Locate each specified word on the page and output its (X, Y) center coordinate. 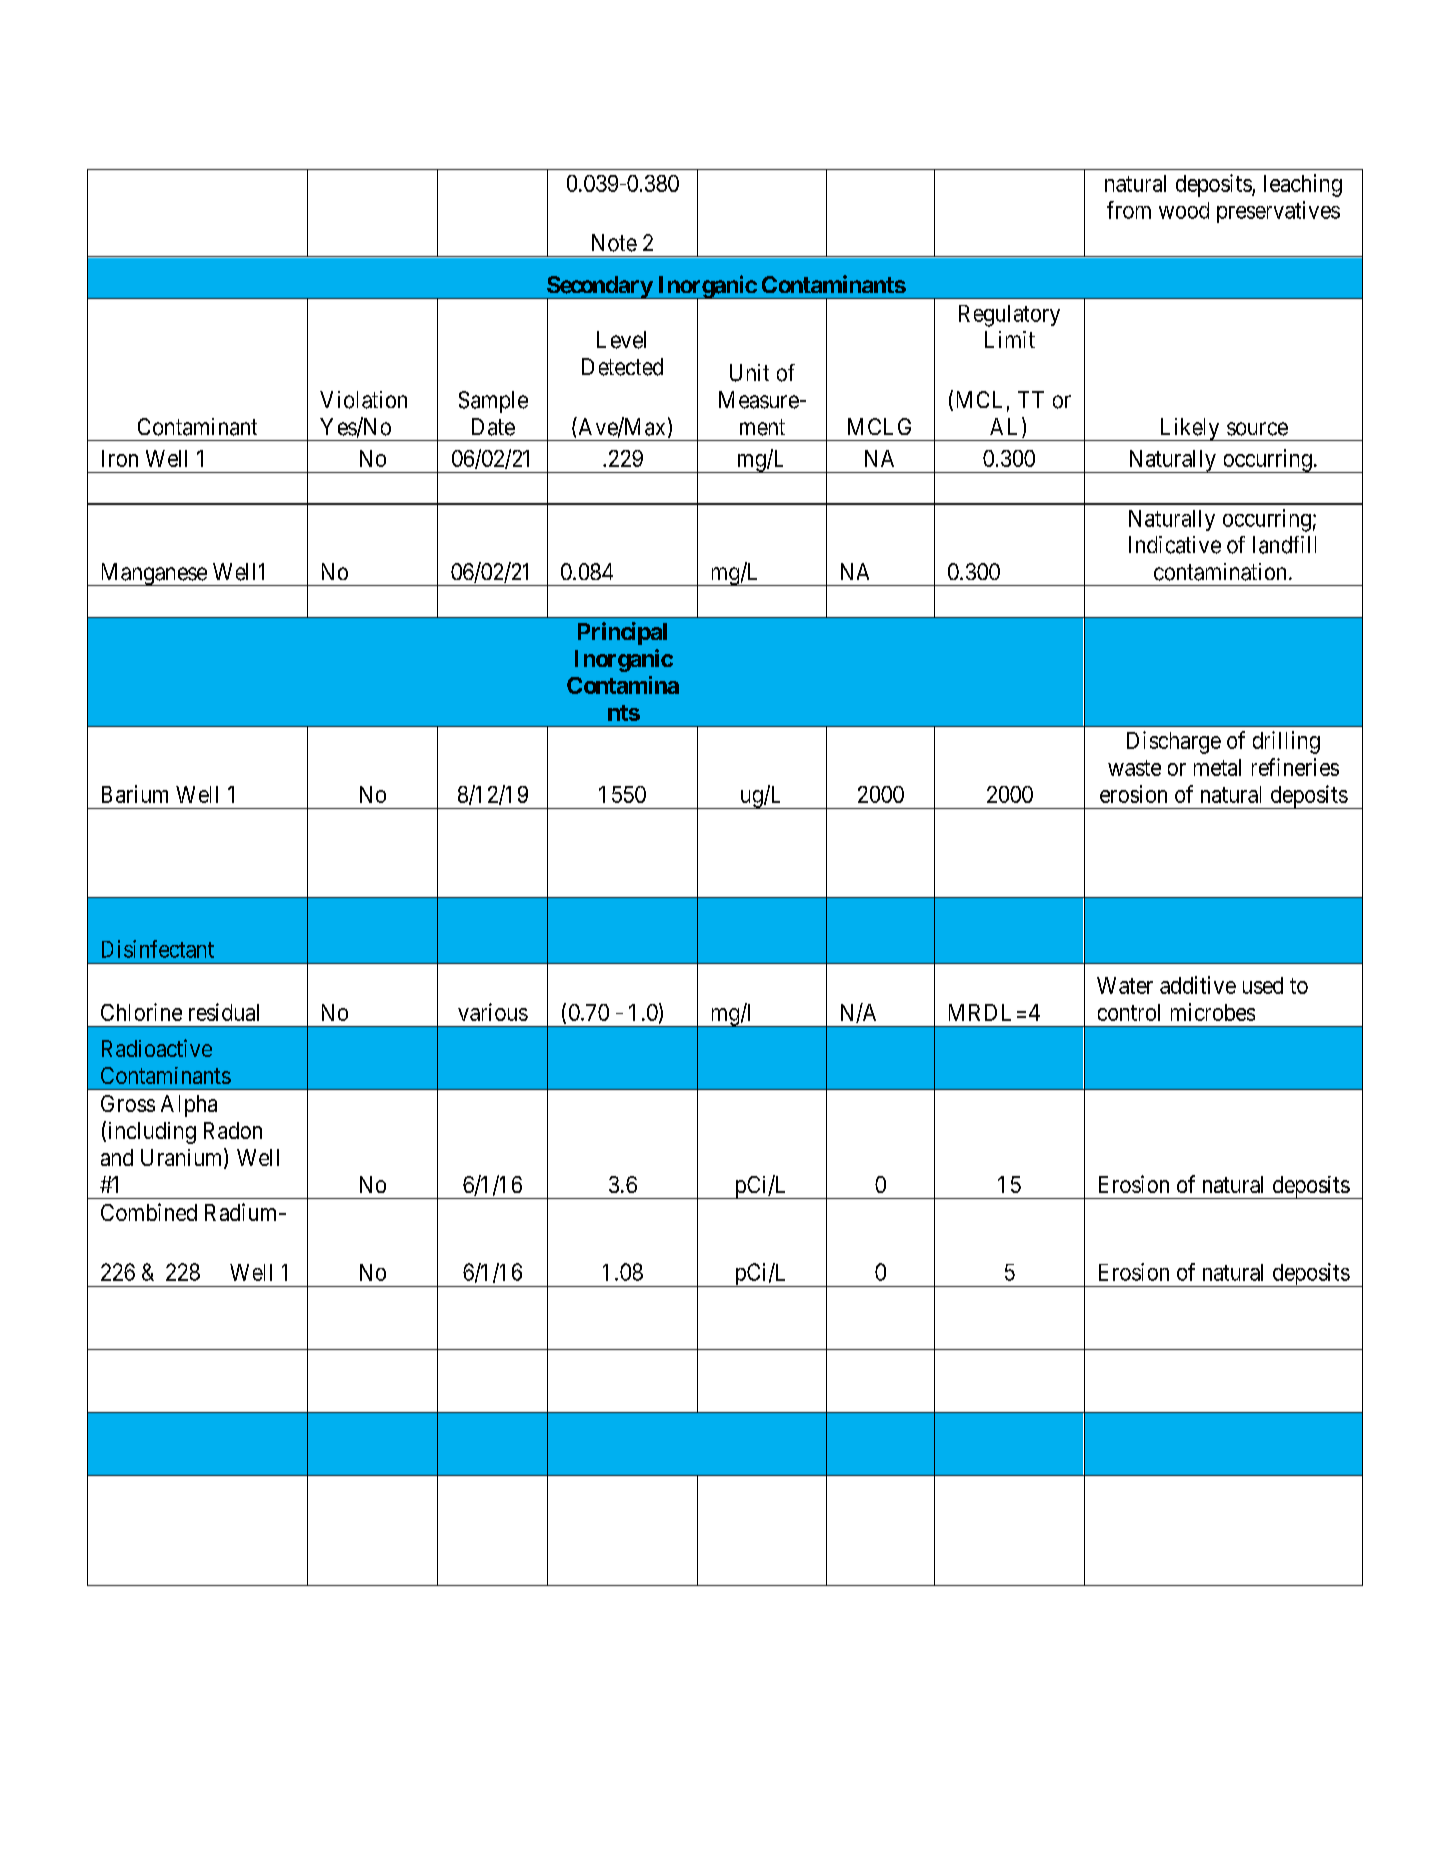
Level (621, 340)
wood (1184, 210)
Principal (622, 633)
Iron (120, 458)
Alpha (189, 1106)
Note (614, 243)
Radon (233, 1130)
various (493, 1012)
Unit (749, 373)
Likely (1189, 429)
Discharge (1174, 742)
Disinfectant (158, 949)
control (1129, 1012)
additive (1198, 985)
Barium (135, 794)
